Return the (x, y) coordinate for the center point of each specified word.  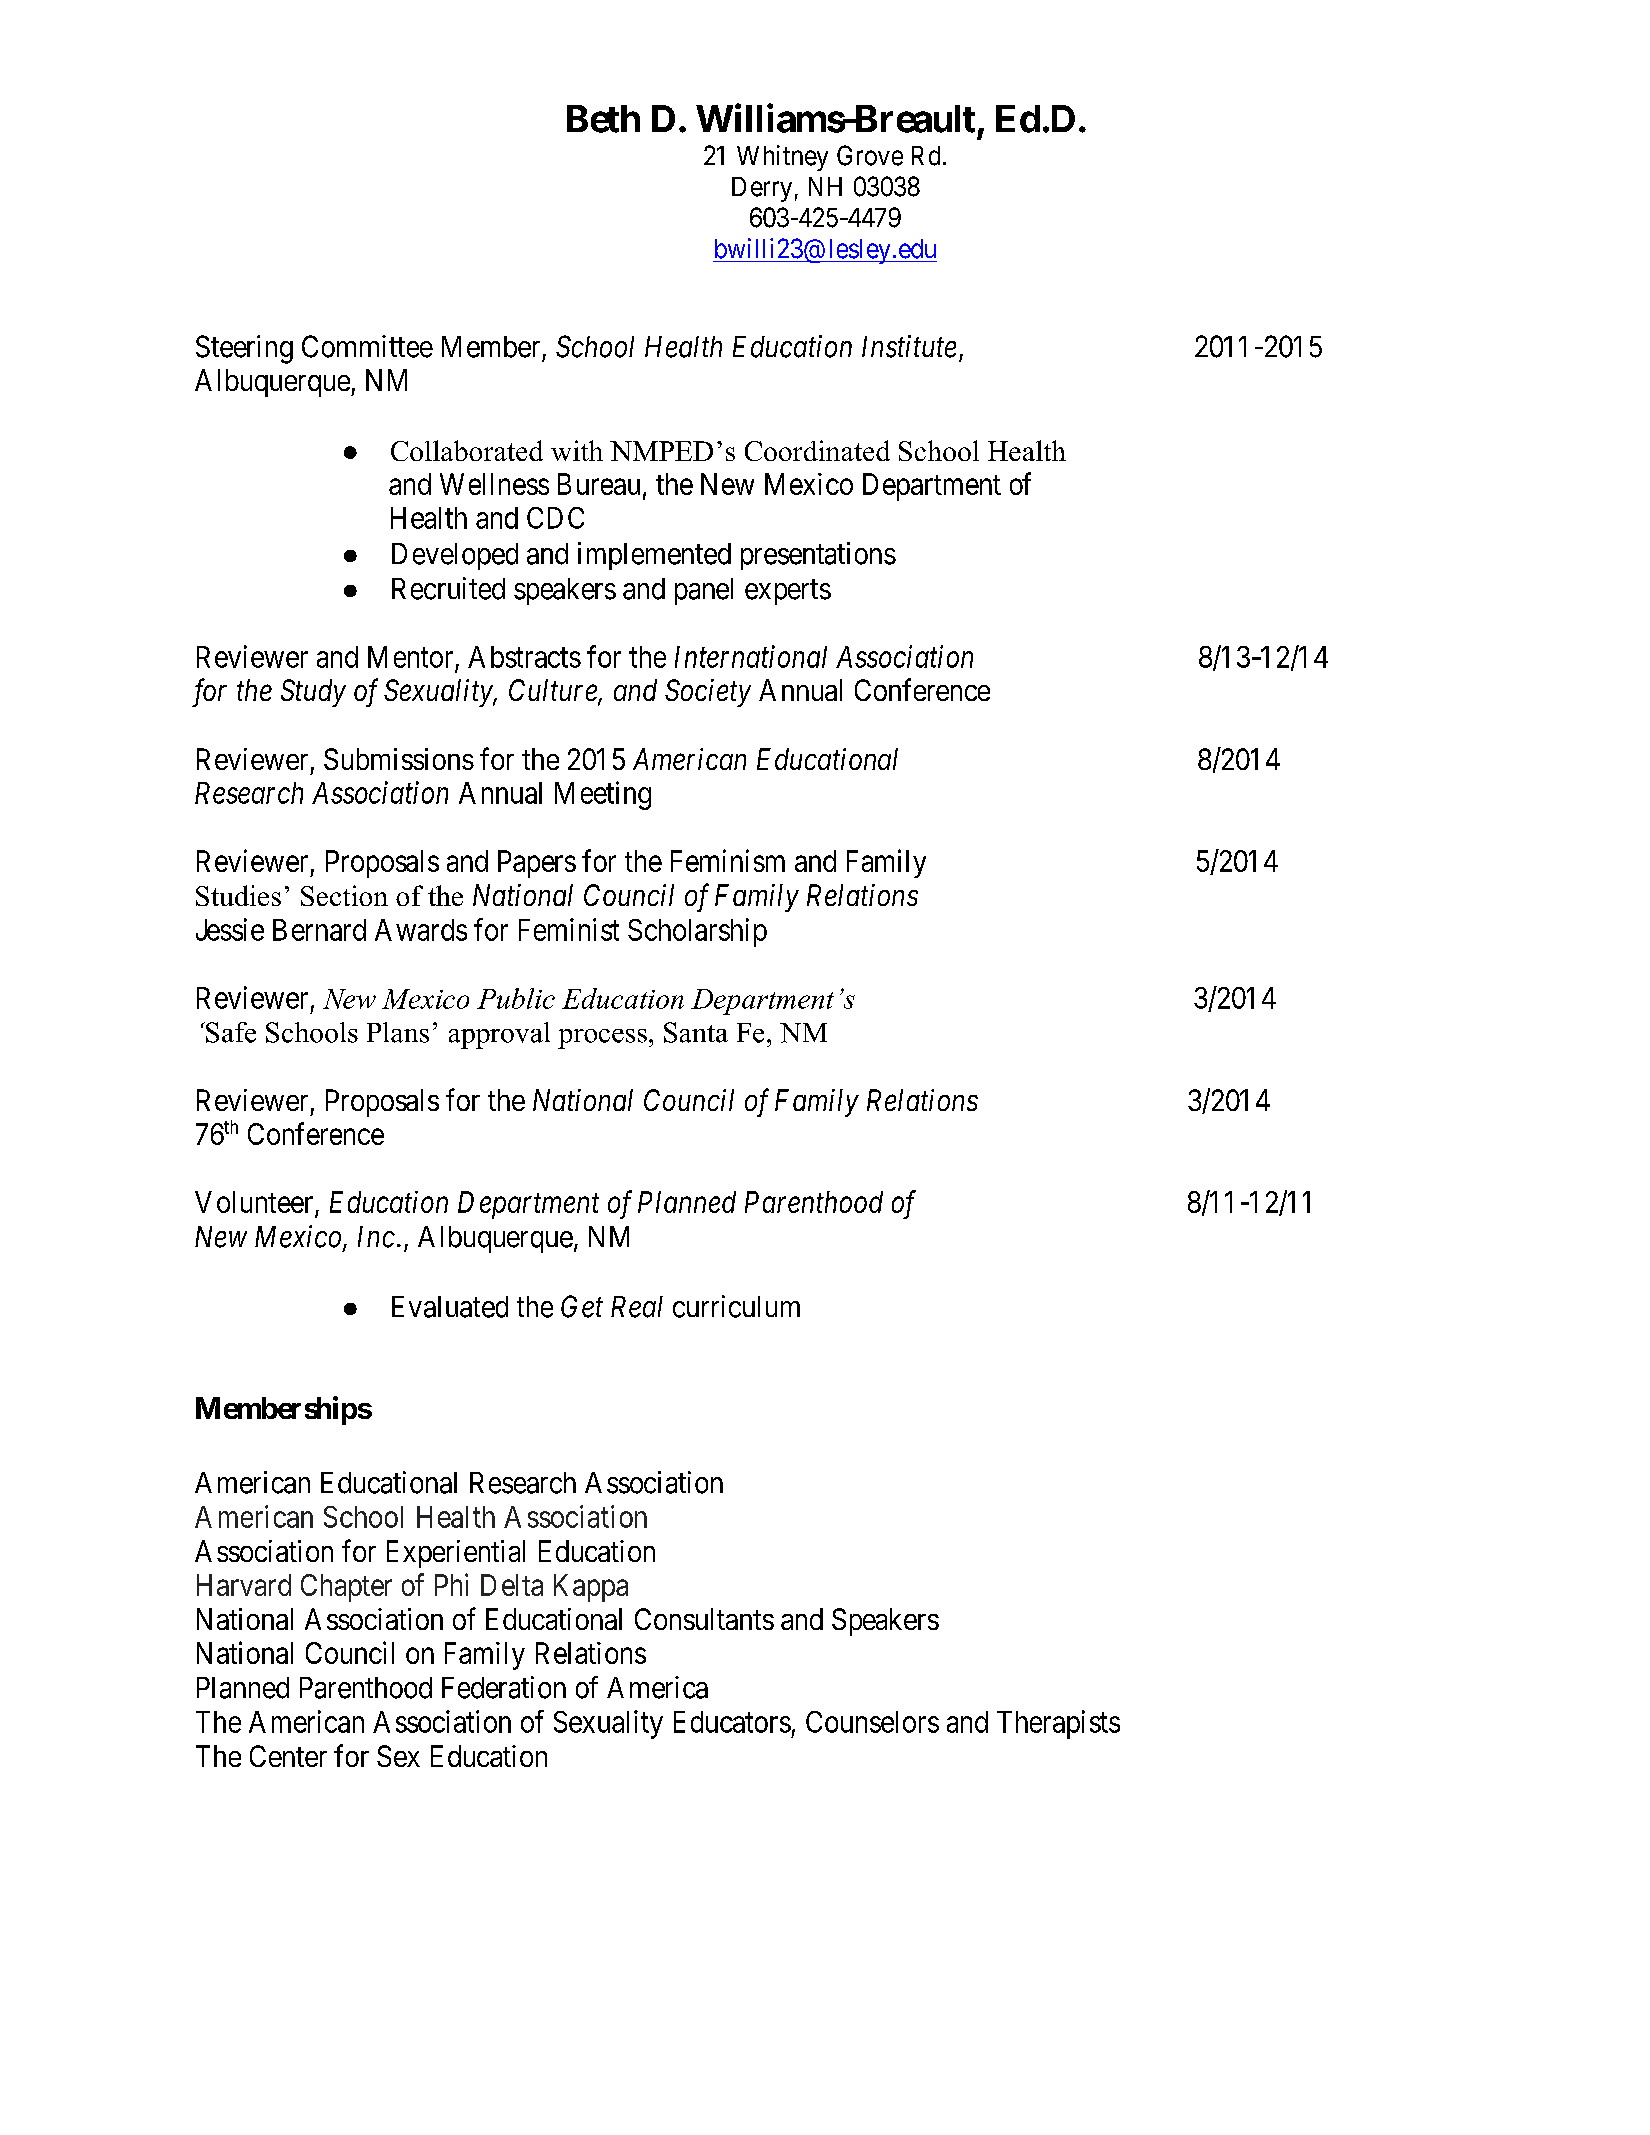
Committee (367, 346)
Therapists (1058, 1724)
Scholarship (697, 932)
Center (288, 1756)
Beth (603, 119)
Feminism (728, 860)
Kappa (591, 1588)
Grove (870, 155)
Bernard (319, 930)
